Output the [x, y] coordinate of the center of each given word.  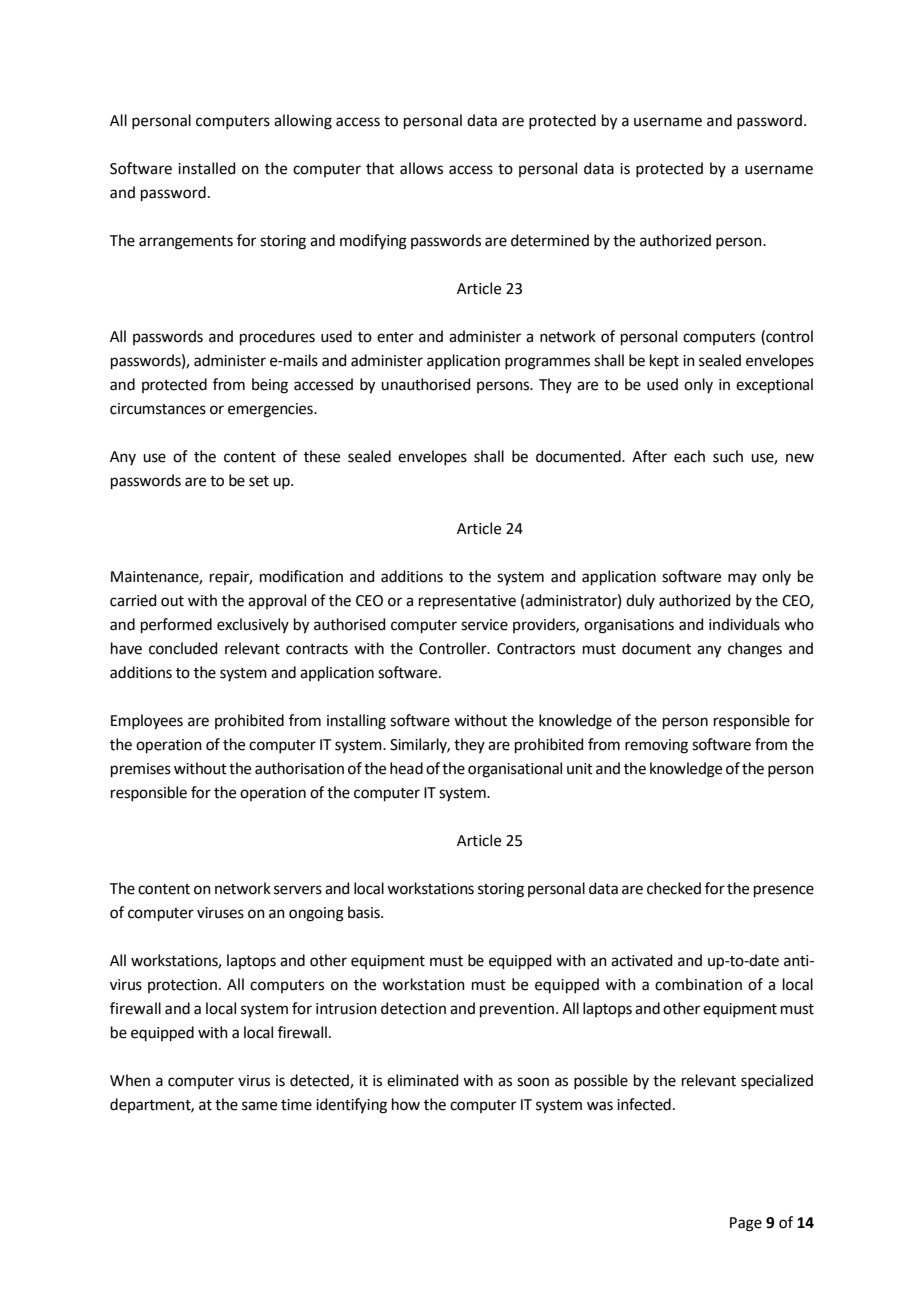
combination [698, 984]
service [484, 625]
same [259, 1106]
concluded [183, 648]
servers [298, 890]
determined [550, 240]
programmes [547, 363]
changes [755, 650]
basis [365, 912]
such [728, 456]
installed [207, 168]
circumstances [158, 409]
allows [421, 168]
